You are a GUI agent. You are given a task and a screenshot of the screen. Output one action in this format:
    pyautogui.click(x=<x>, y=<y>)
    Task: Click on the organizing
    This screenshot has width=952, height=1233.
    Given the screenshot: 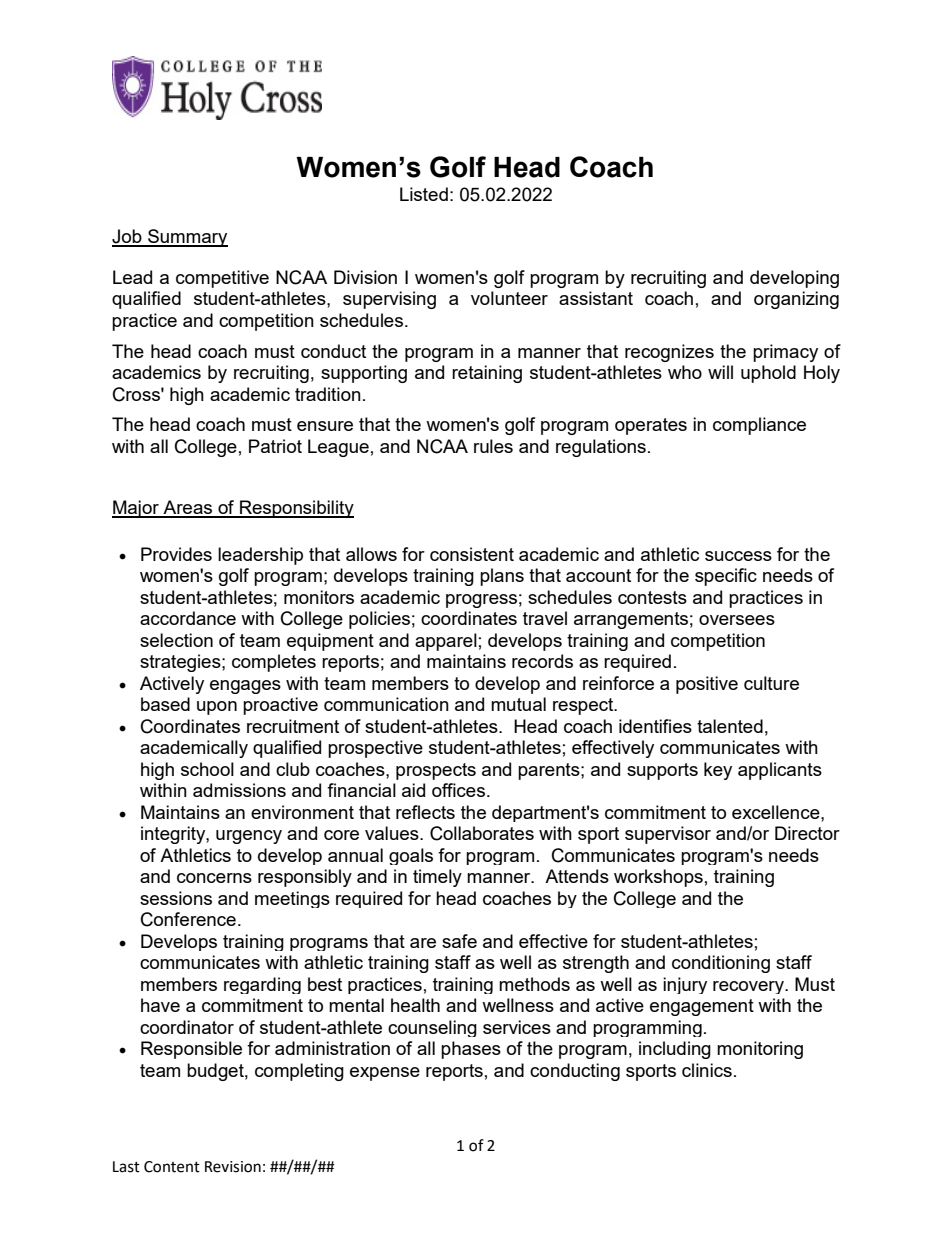 What is the action you would take?
    pyautogui.click(x=796, y=300)
